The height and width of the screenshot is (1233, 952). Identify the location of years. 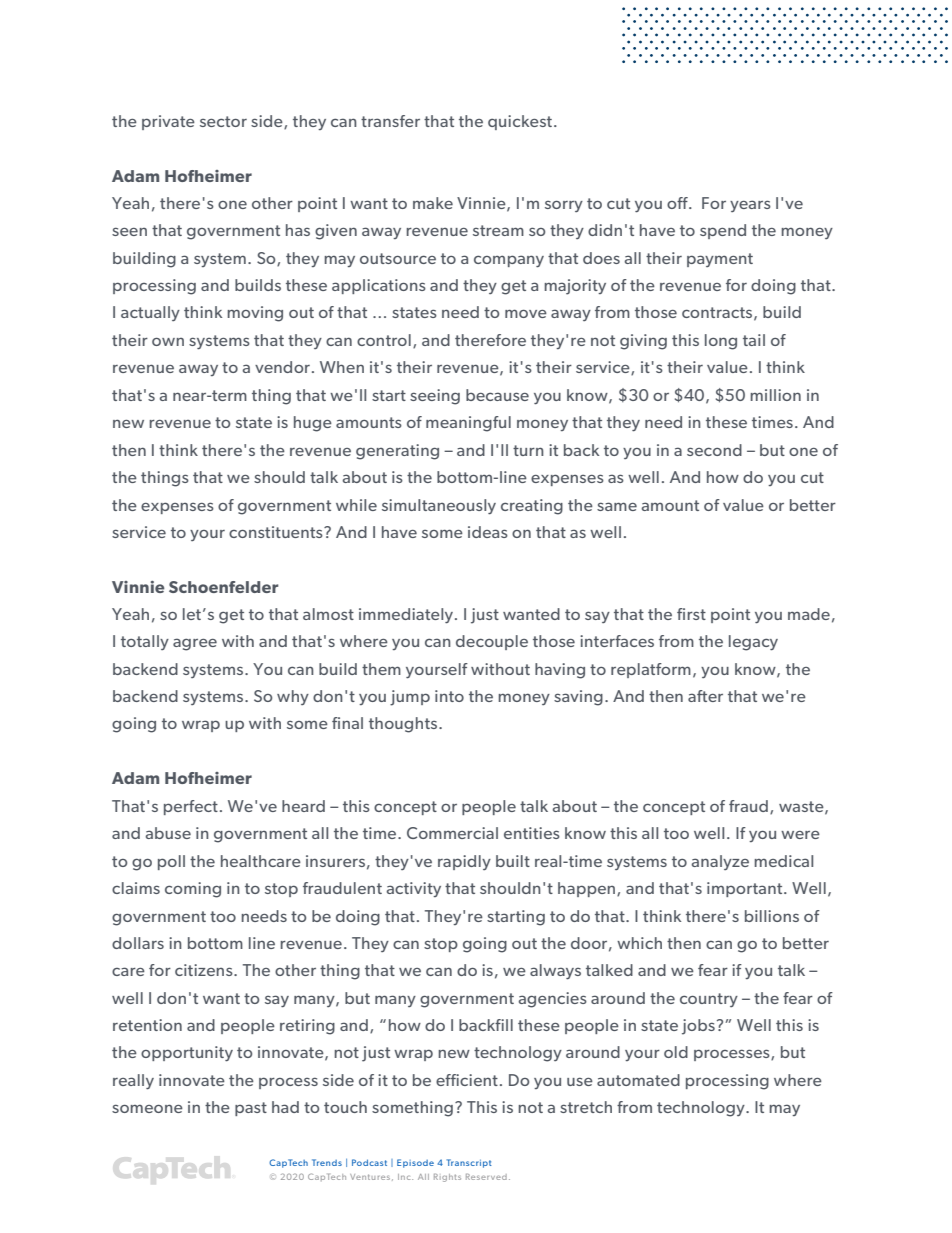
(750, 206).
